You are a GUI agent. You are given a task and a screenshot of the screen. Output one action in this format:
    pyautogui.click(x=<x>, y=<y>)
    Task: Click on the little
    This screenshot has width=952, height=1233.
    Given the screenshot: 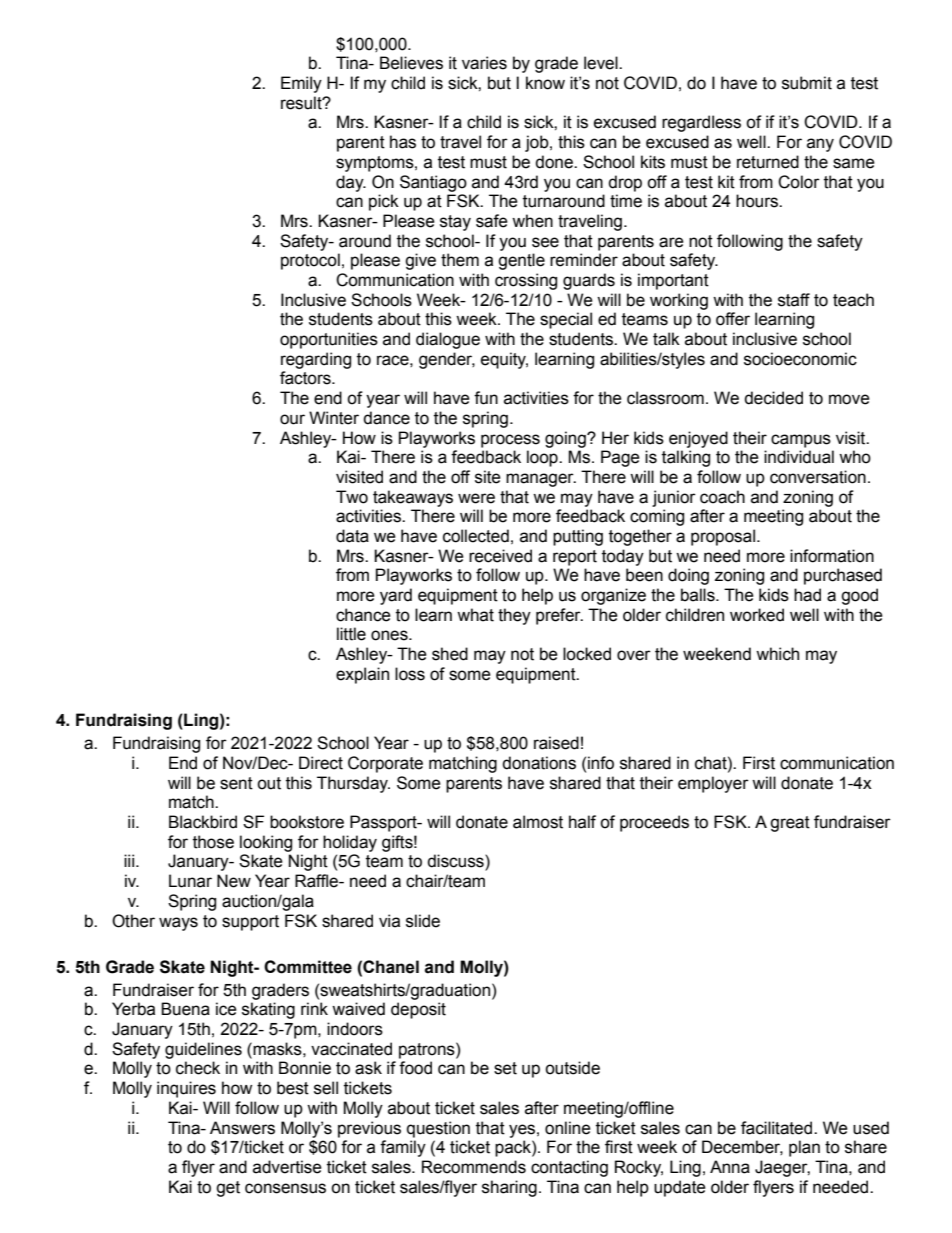 What is the action you would take?
    pyautogui.click(x=351, y=634)
